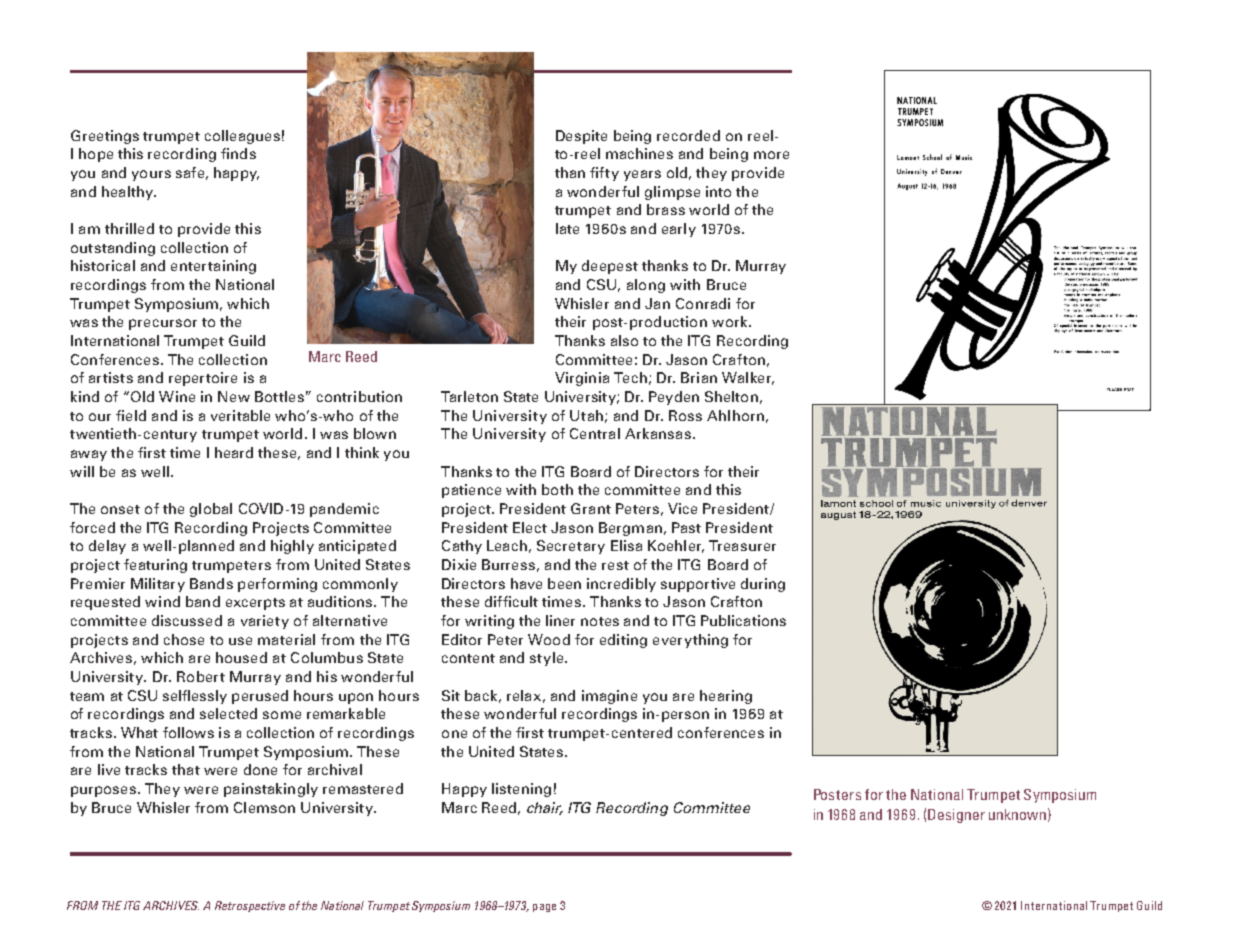 The height and width of the screenshot is (952, 1233). What do you see at coordinates (211, 510) in the screenshot?
I see `global` at bounding box center [211, 510].
